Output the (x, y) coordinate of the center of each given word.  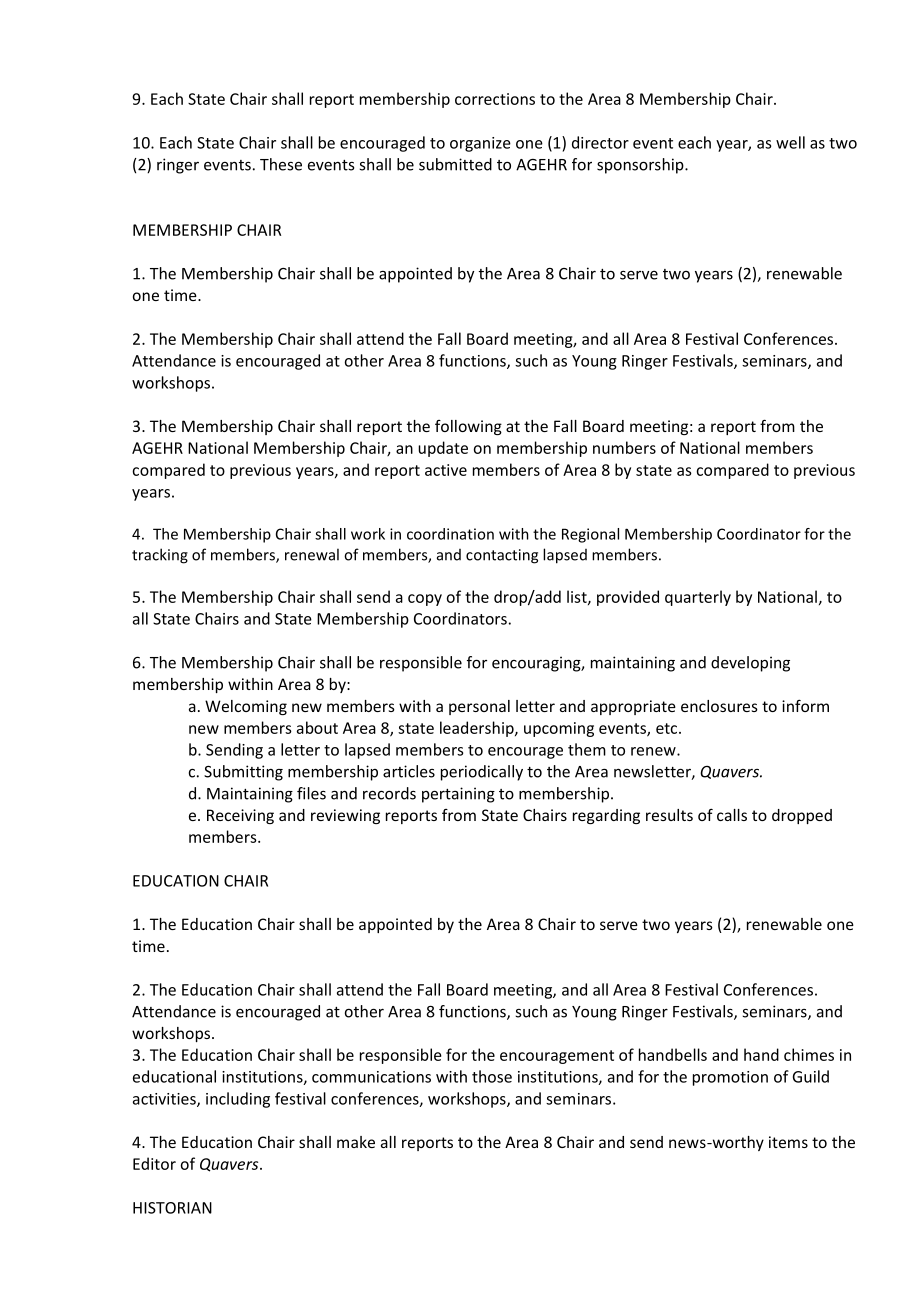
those (492, 1076)
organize (480, 144)
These (281, 164)
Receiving (240, 816)
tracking (160, 556)
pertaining (458, 795)
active (446, 470)
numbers (624, 447)
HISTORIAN (172, 1208)
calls (732, 815)
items (788, 1142)
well (790, 142)
